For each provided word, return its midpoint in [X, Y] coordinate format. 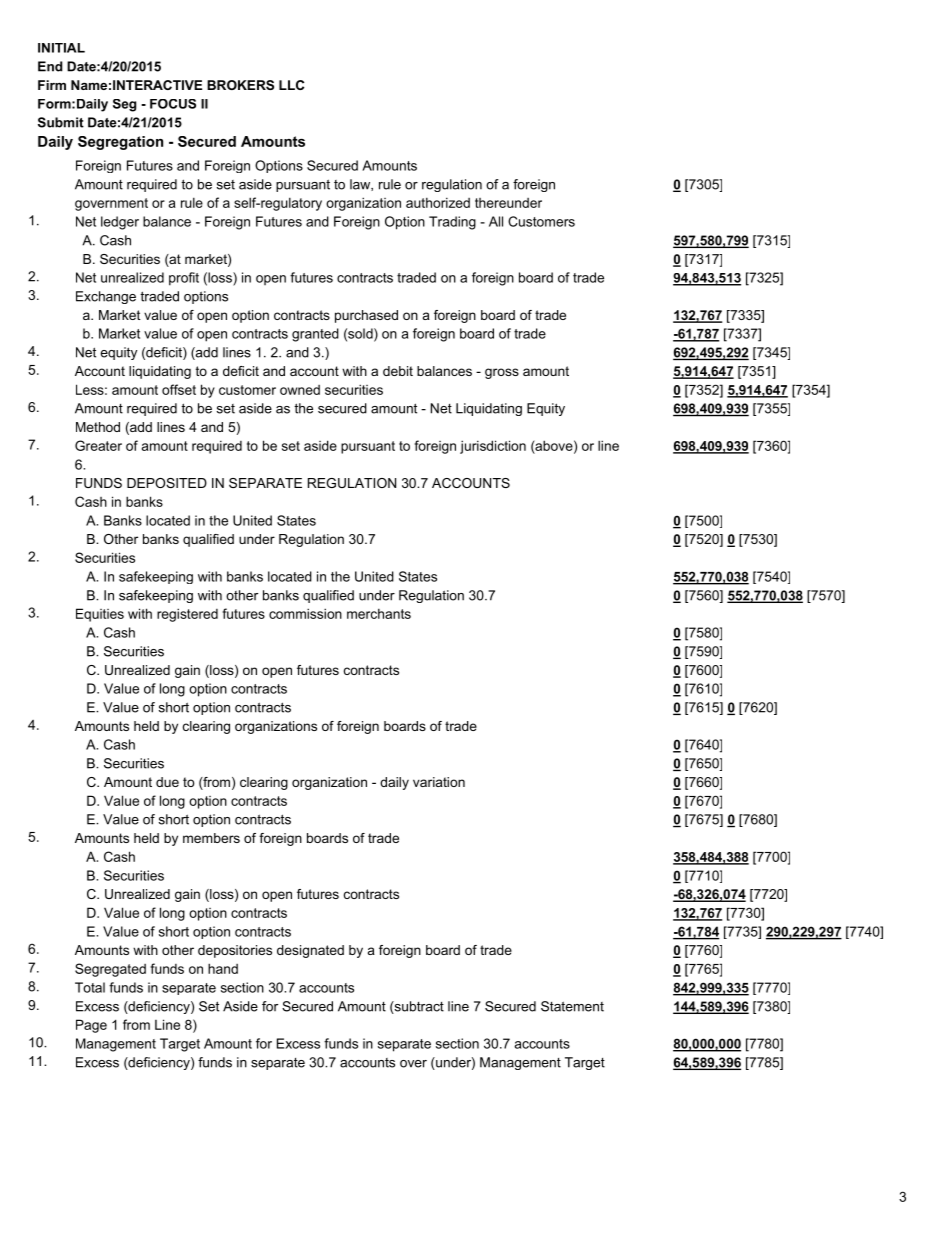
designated [310, 951]
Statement [572, 1006]
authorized [438, 202]
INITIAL [61, 48]
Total [90, 987]
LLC [291, 85]
